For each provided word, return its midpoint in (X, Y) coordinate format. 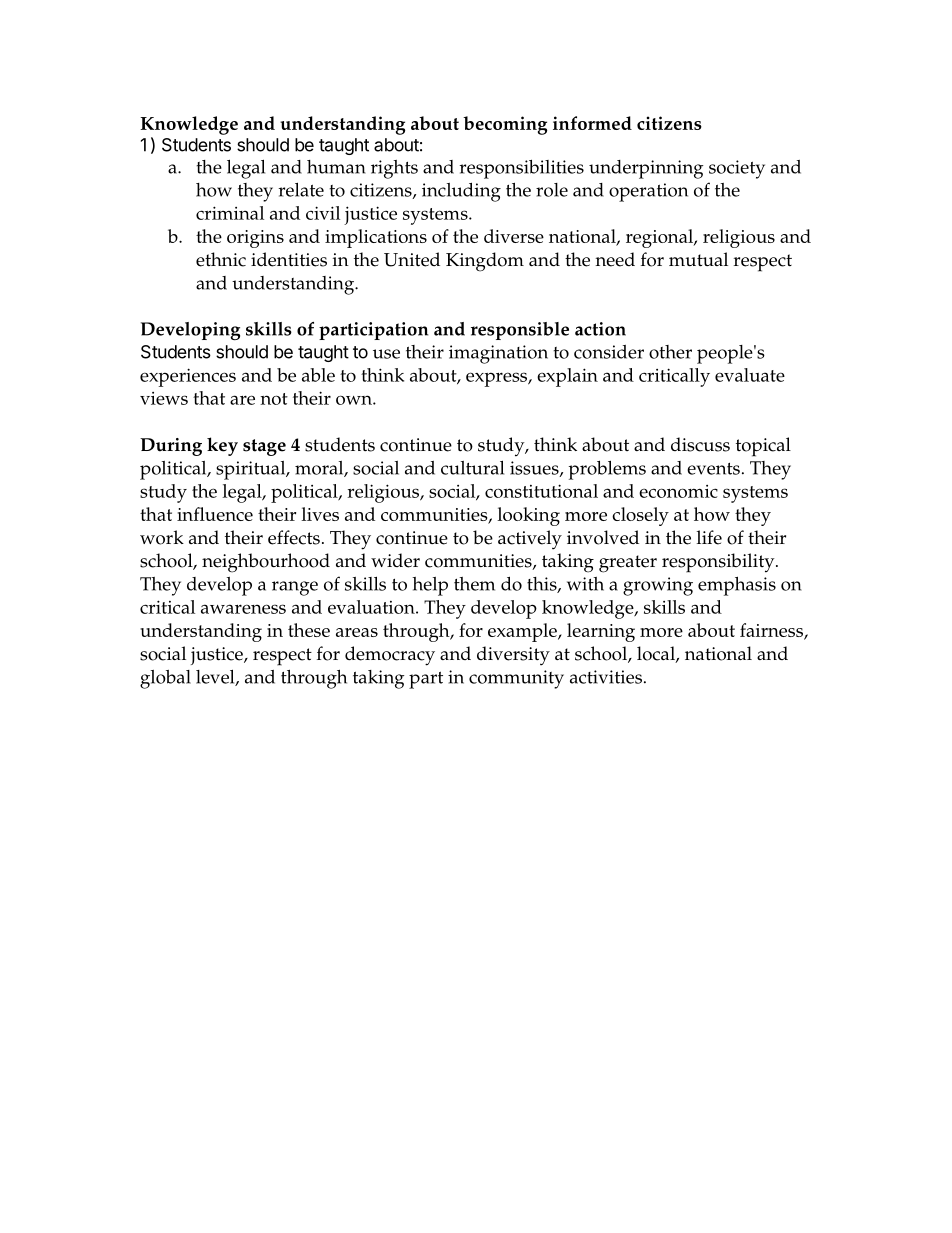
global (165, 679)
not (274, 399)
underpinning (646, 169)
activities (606, 677)
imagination (498, 354)
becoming (505, 125)
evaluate (750, 375)
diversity (513, 656)
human (336, 167)
